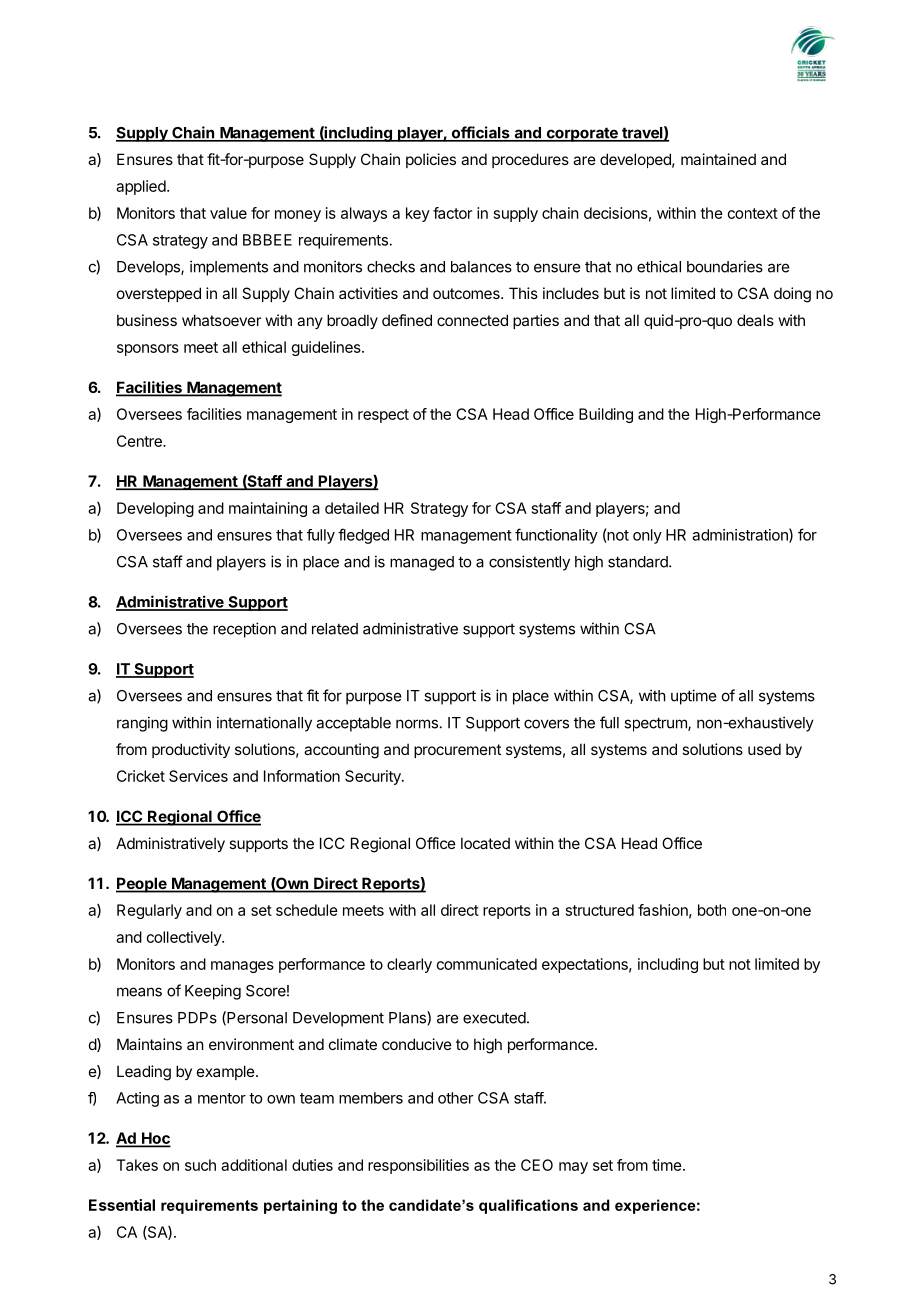 The width and height of the screenshot is (924, 1309). Describe the element at coordinates (573, 1168) in the screenshot. I see `may` at that location.
